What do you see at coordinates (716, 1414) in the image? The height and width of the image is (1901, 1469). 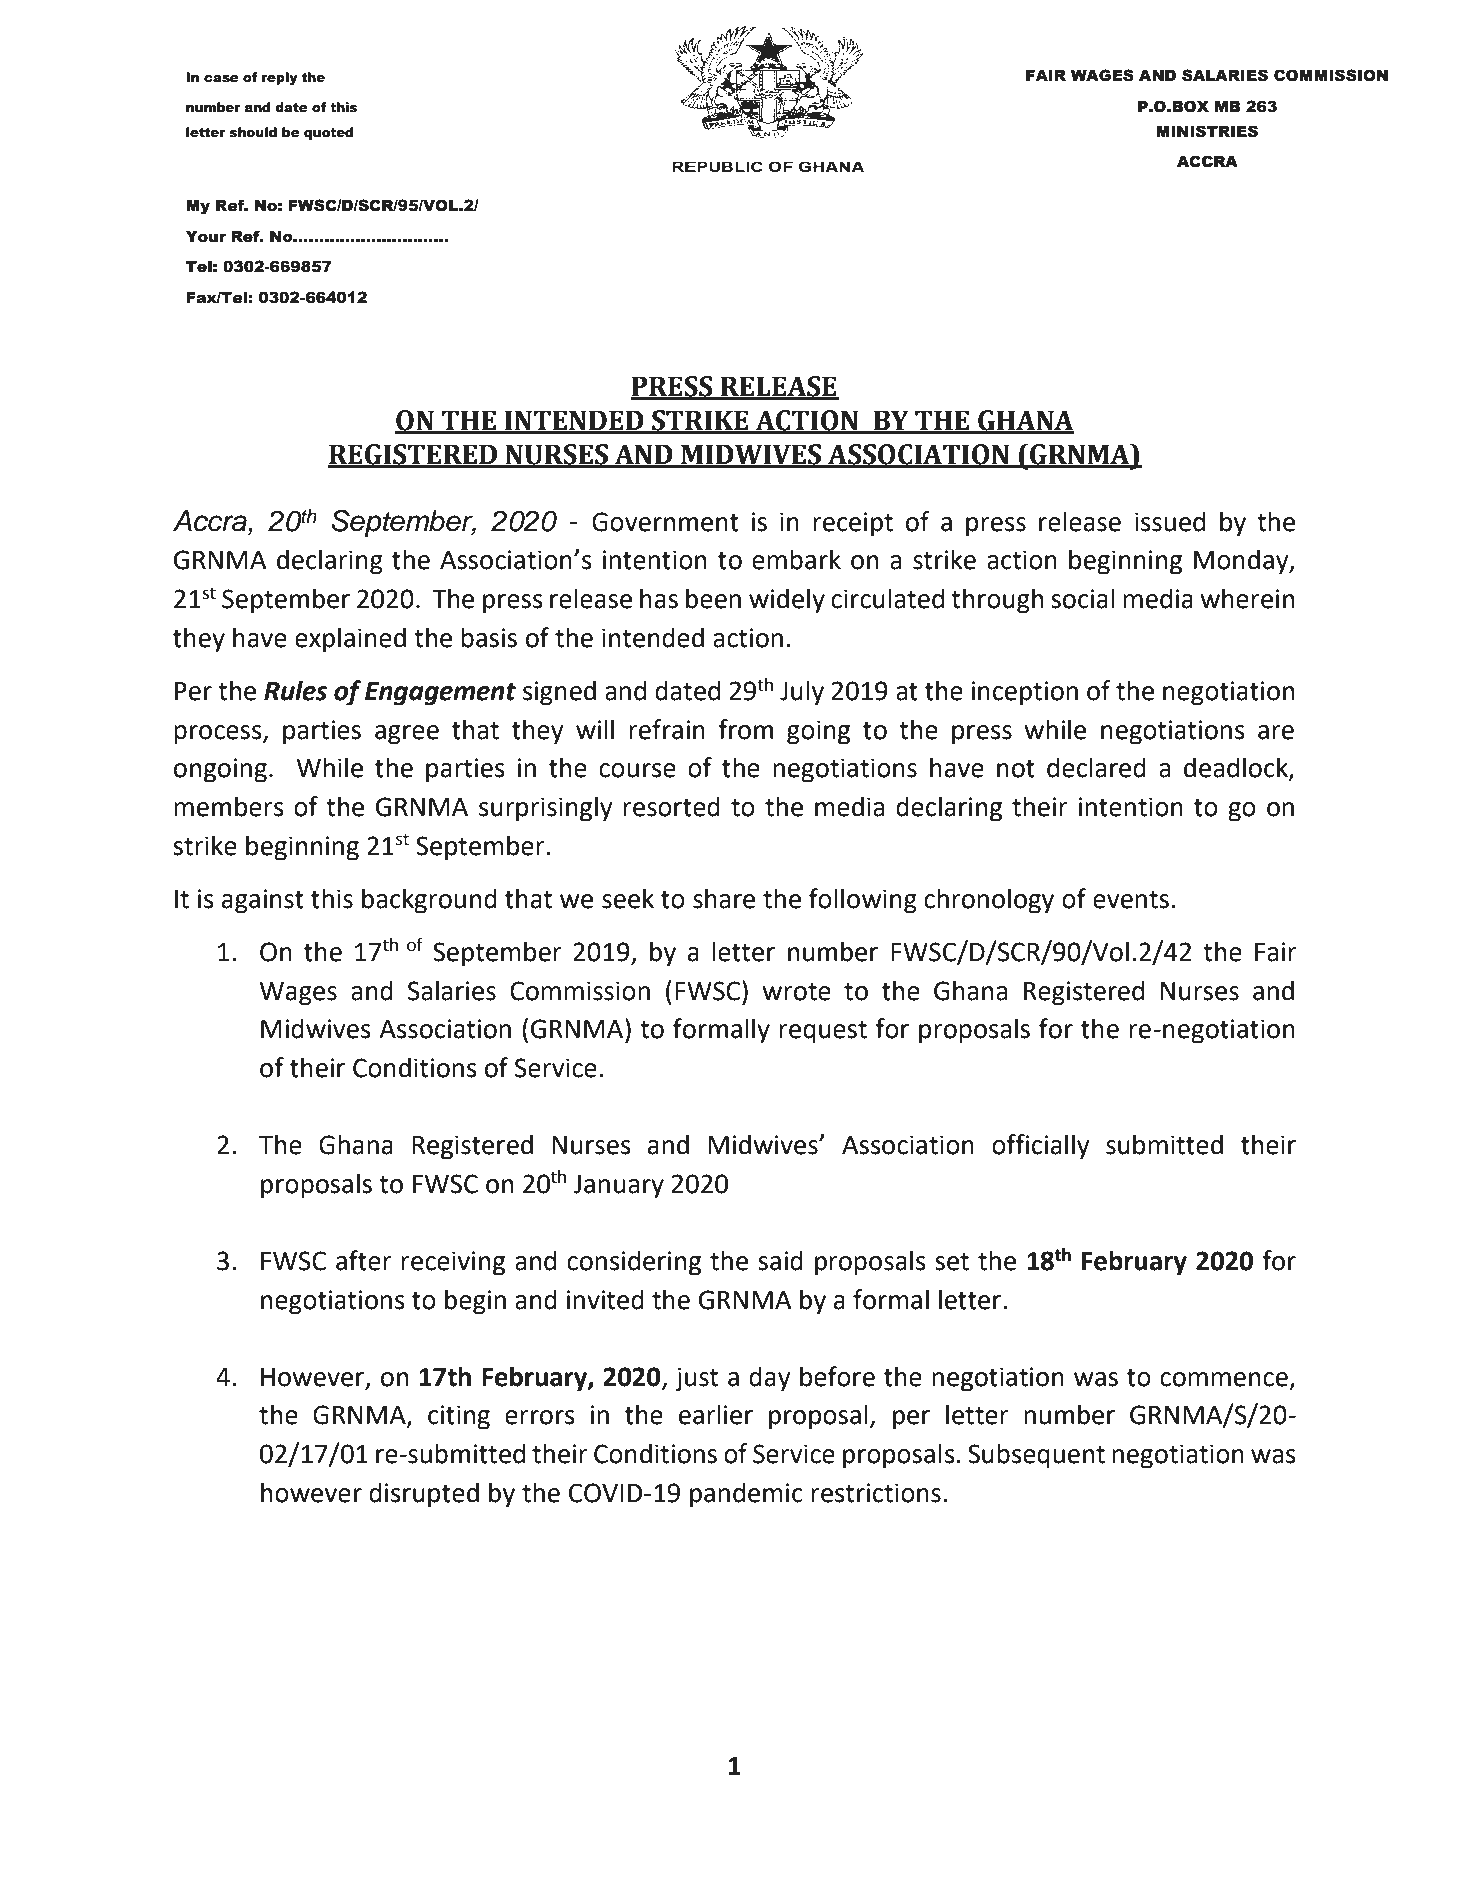 I see `earlier` at bounding box center [716, 1414].
